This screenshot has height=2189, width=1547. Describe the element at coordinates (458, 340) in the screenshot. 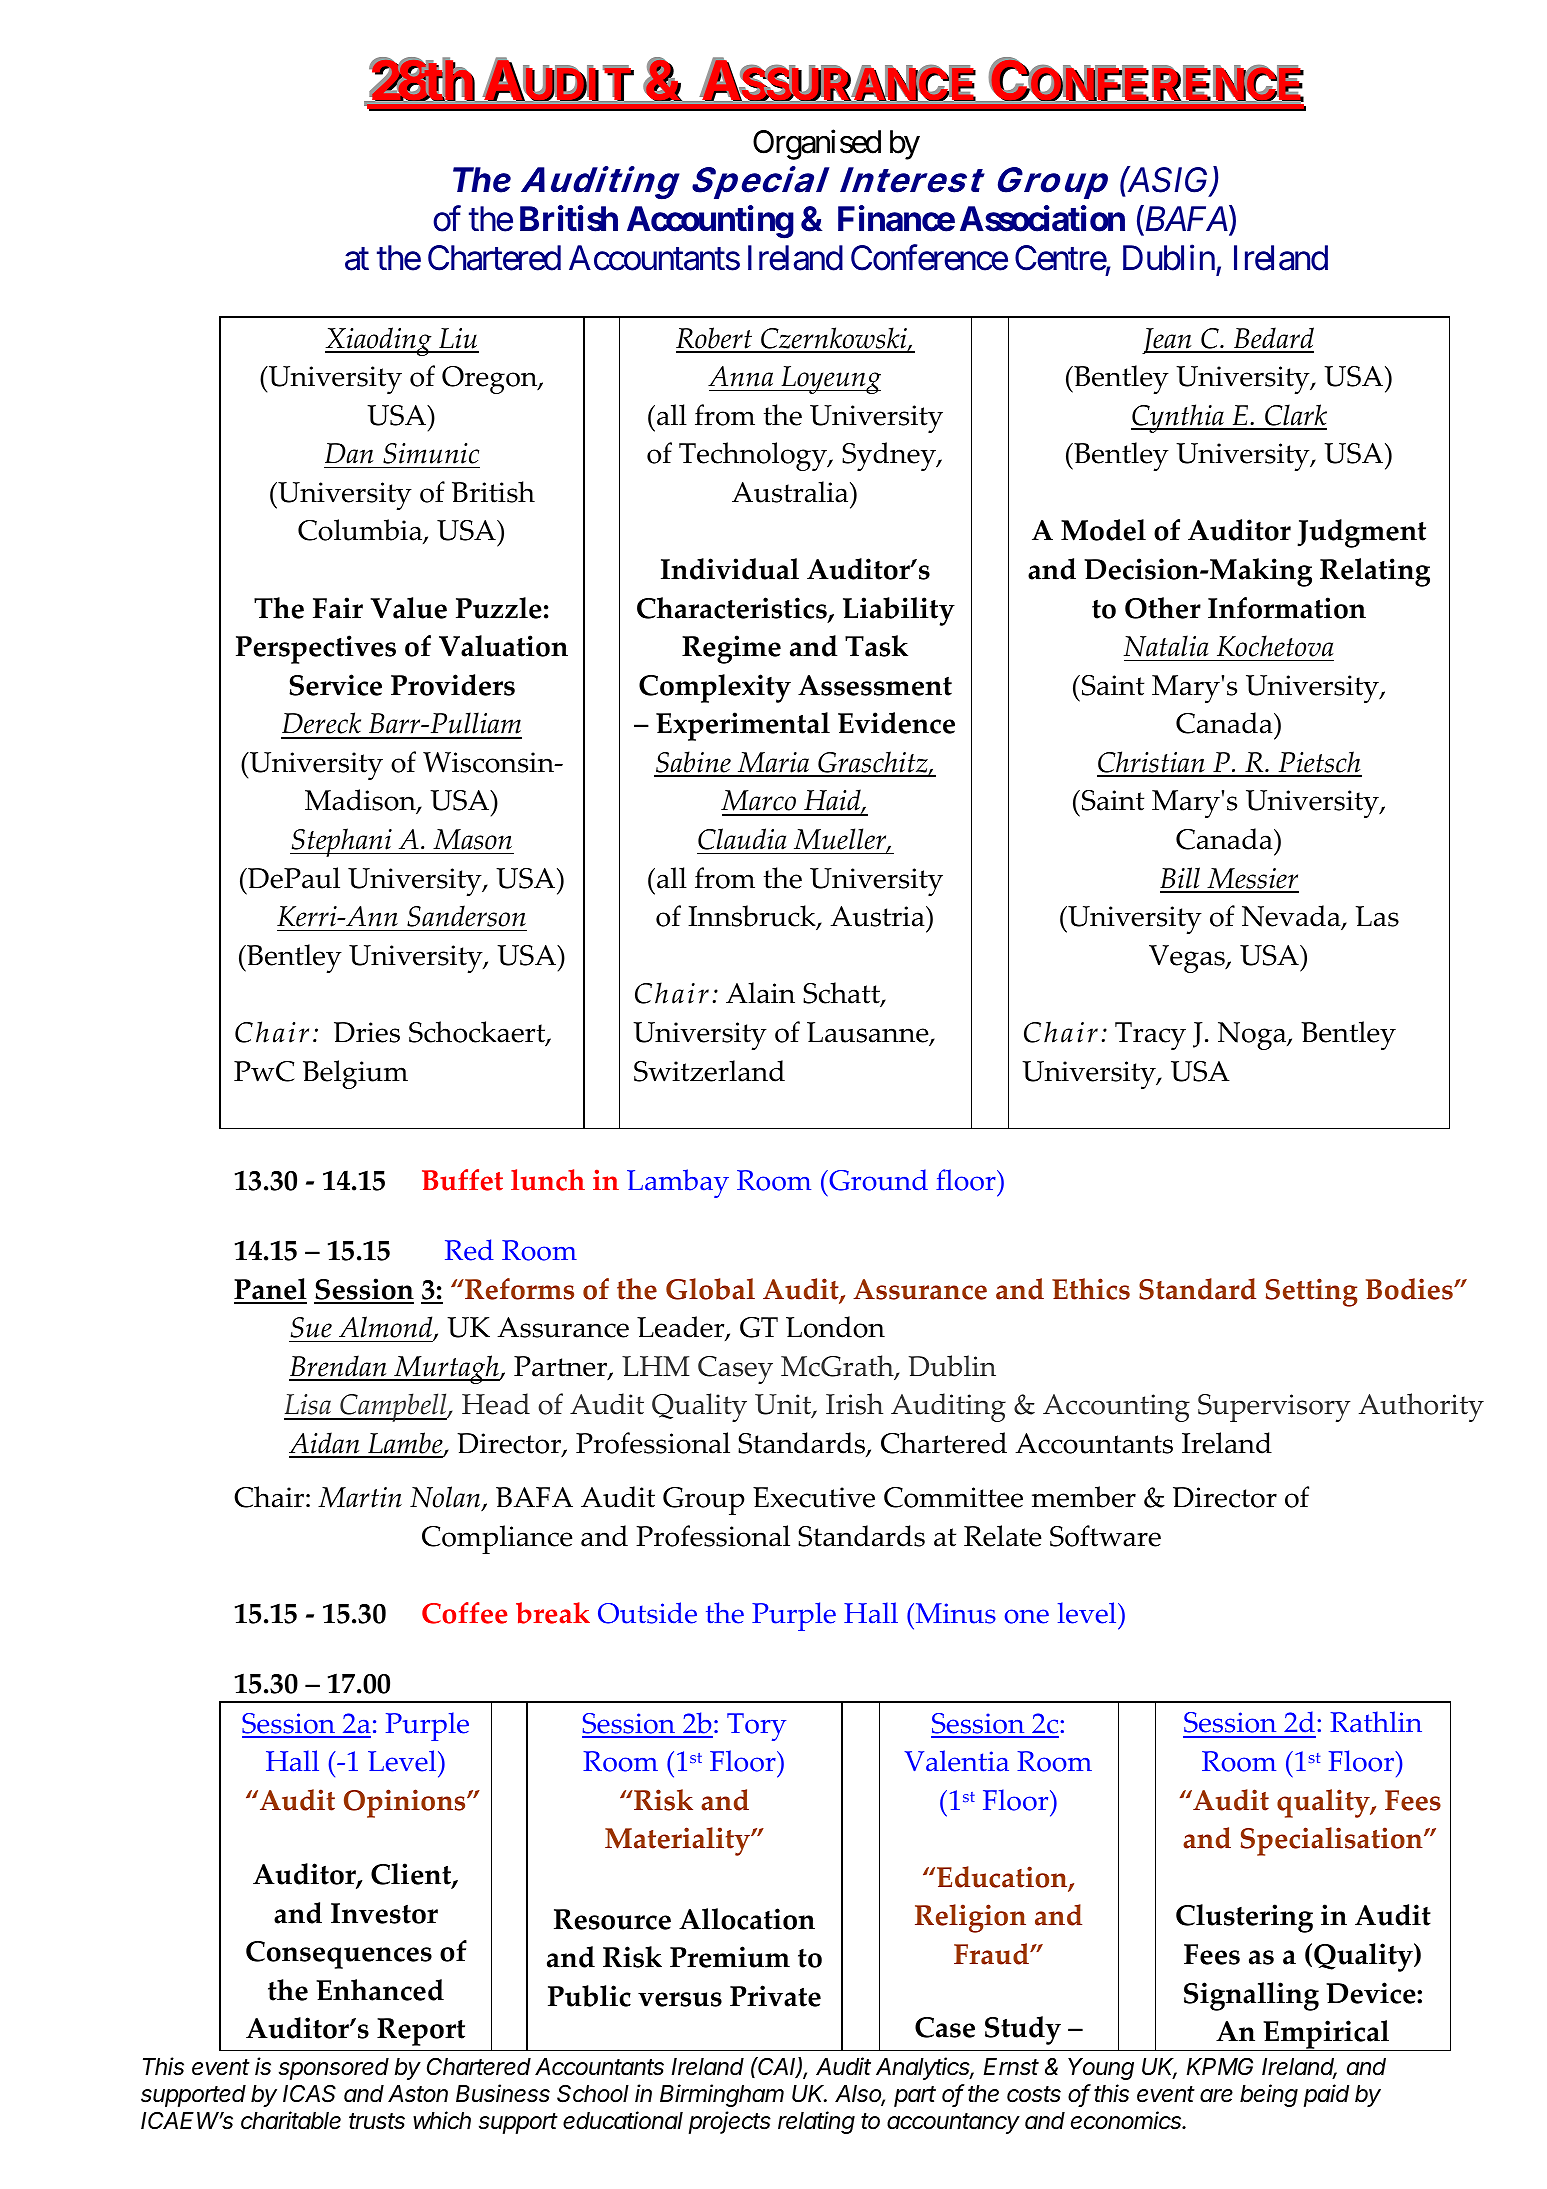

I see `Liu` at that location.
